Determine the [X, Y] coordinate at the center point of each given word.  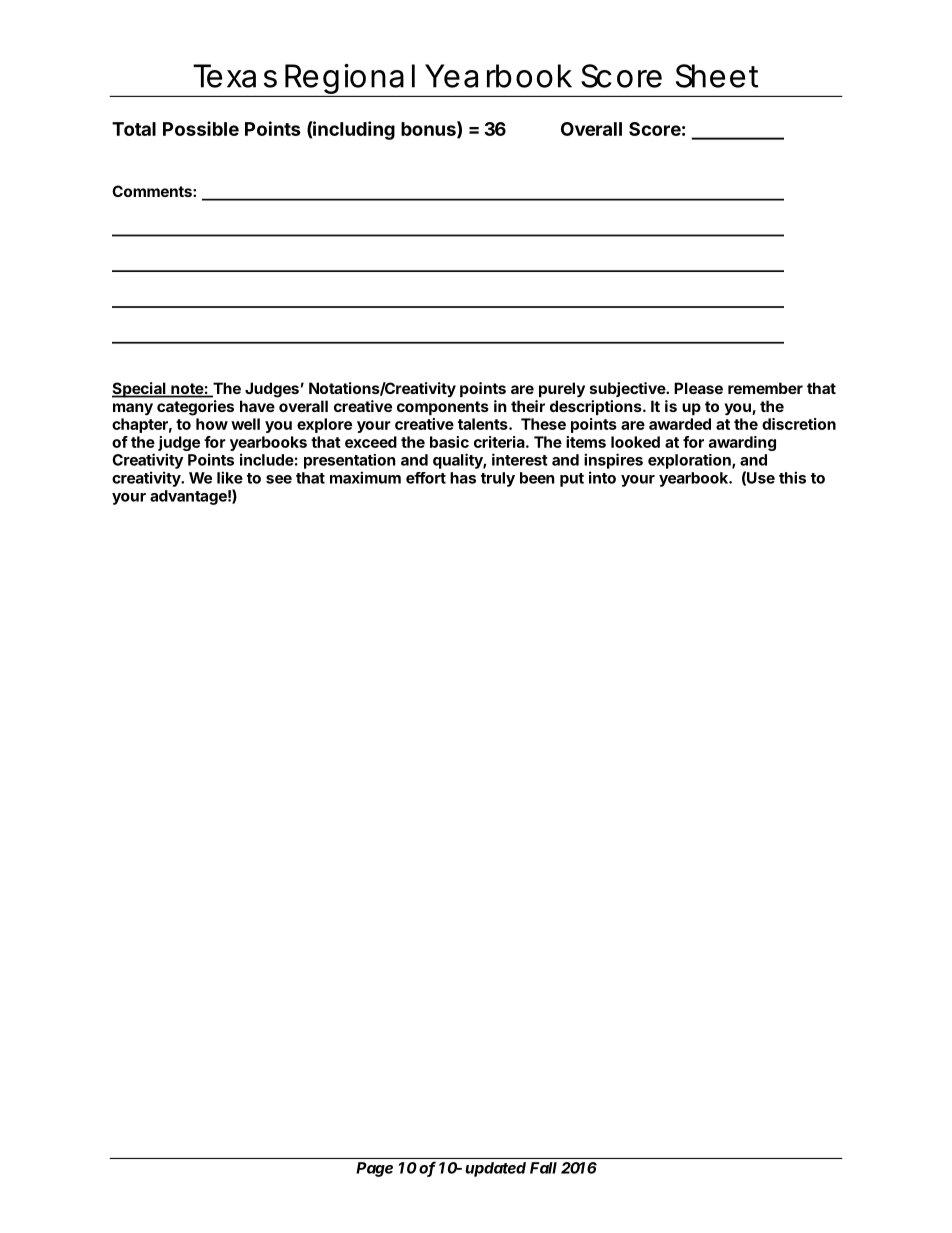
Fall [543, 1168]
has [463, 478]
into [602, 477]
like [230, 477]
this [792, 477]
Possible [201, 128]
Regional [349, 80]
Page [374, 1169]
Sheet [717, 76]
